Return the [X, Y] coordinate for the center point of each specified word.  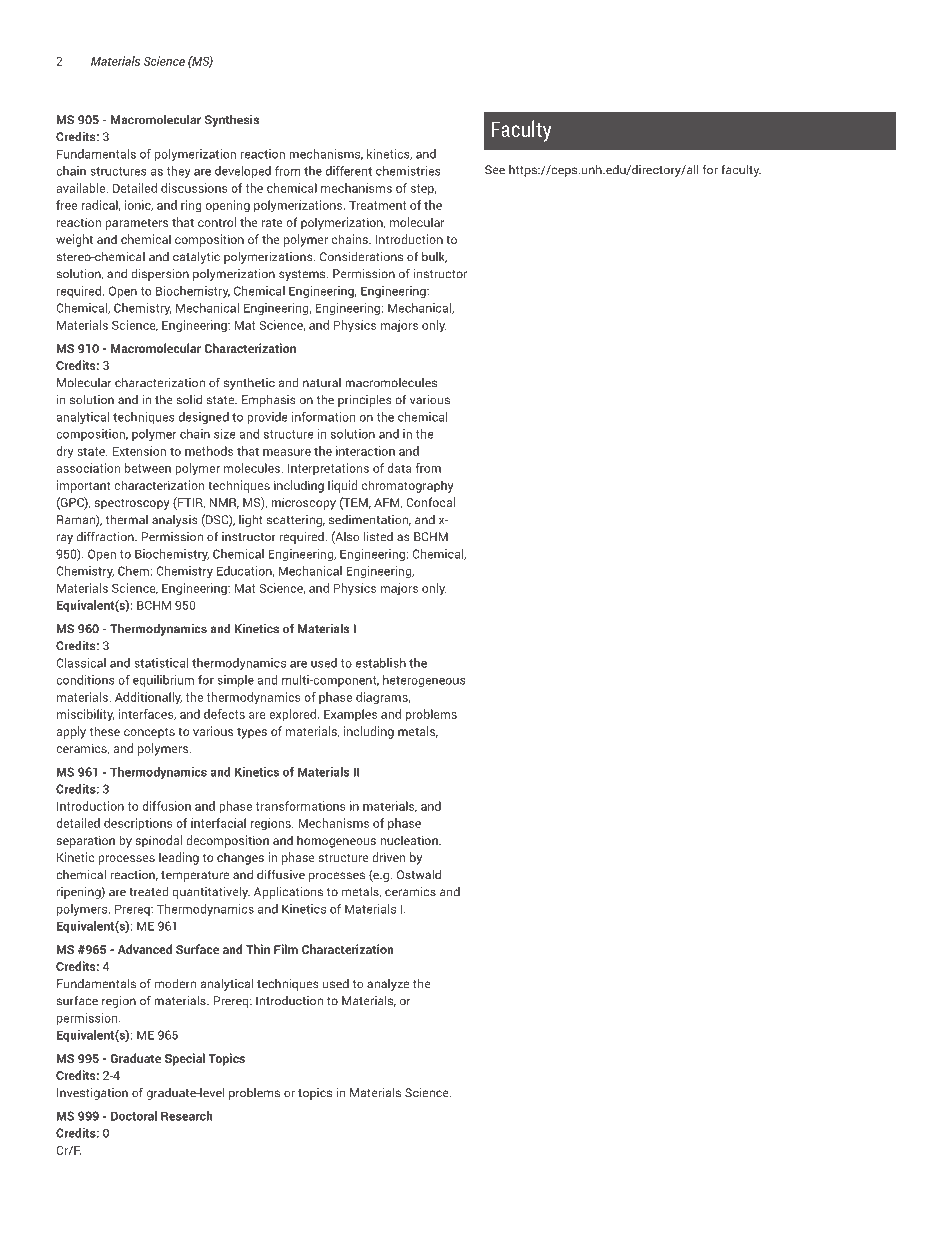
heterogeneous [424, 681]
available [82, 188]
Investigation [92, 1093]
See [495, 170]
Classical [81, 663]
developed [243, 172]
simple [235, 681]
